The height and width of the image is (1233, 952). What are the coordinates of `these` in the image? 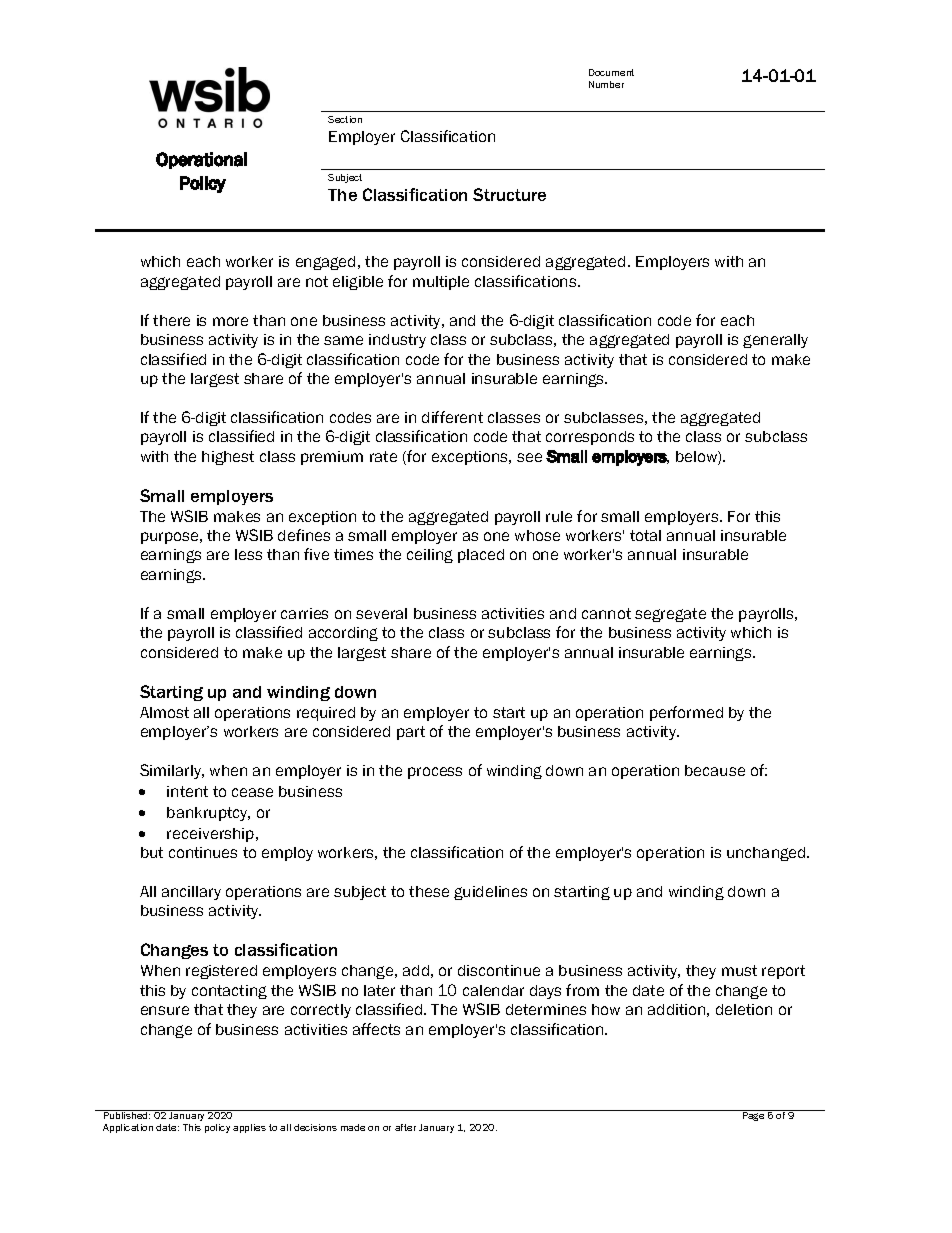 It's located at (429, 891).
